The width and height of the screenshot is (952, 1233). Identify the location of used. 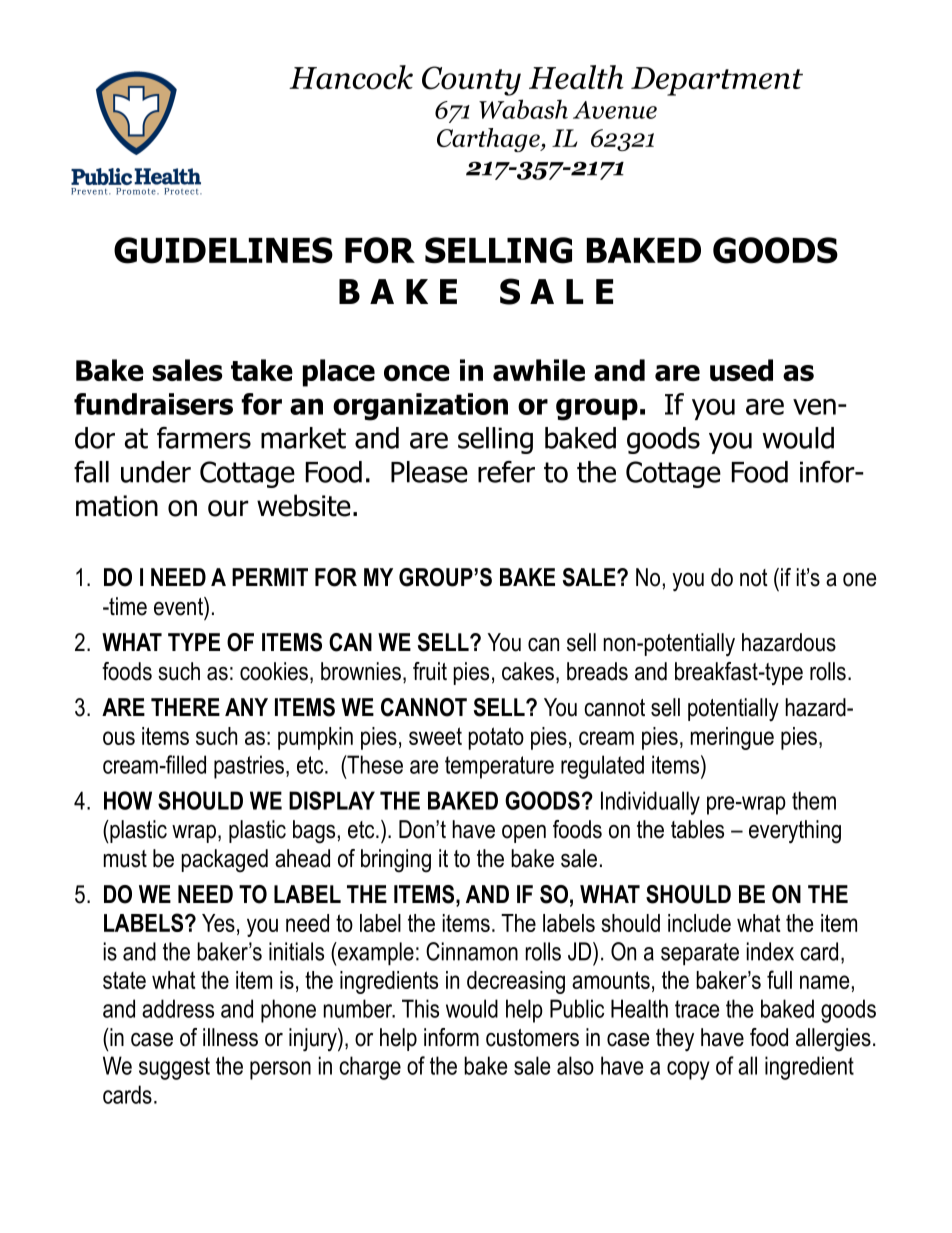
(741, 370).
